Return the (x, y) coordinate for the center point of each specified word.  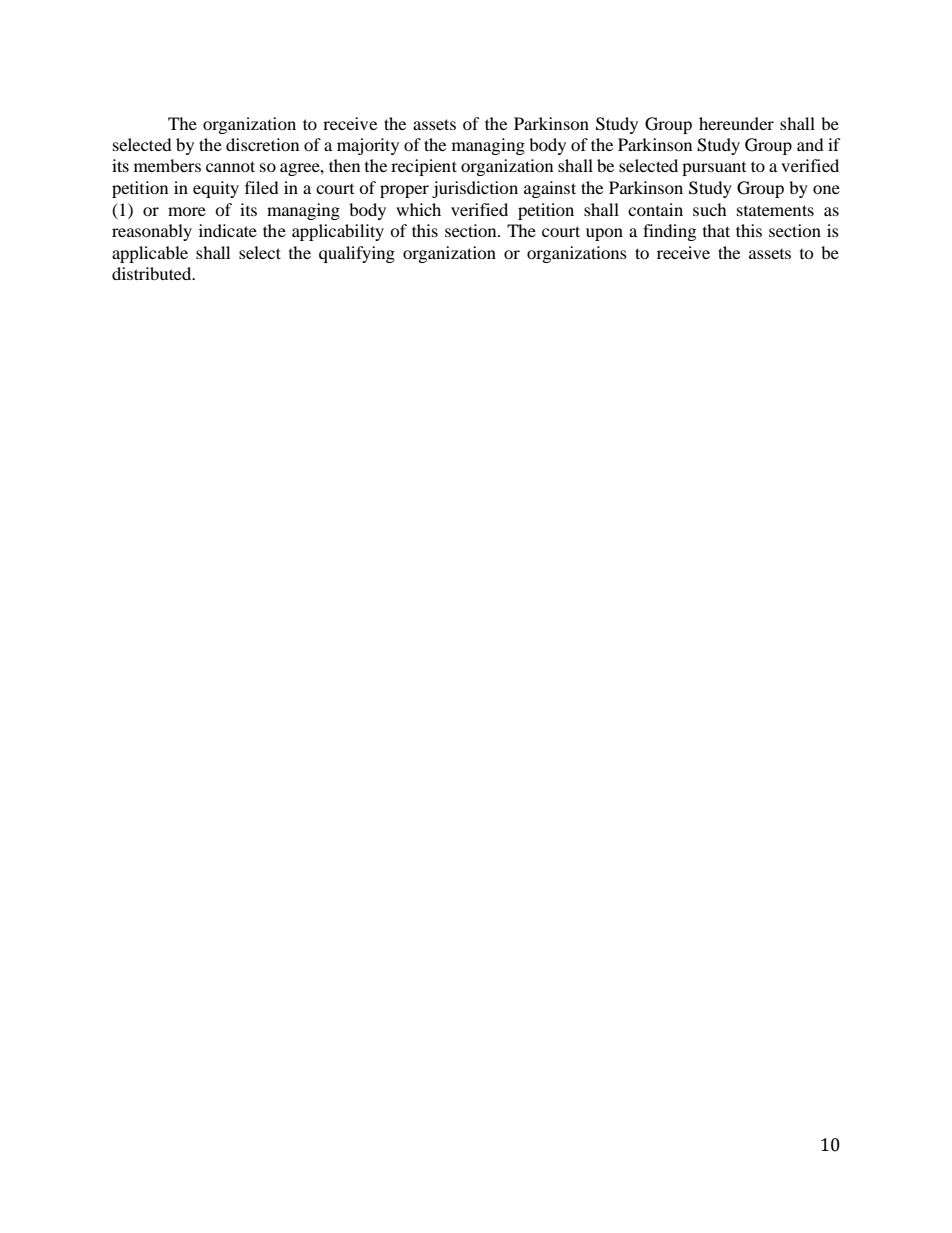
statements (775, 210)
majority (368, 146)
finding (669, 232)
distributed (153, 273)
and (810, 144)
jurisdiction (475, 189)
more (187, 211)
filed (262, 187)
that (716, 230)
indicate (228, 230)
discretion (262, 144)
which (418, 209)
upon (604, 234)
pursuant (714, 169)
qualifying (357, 254)
